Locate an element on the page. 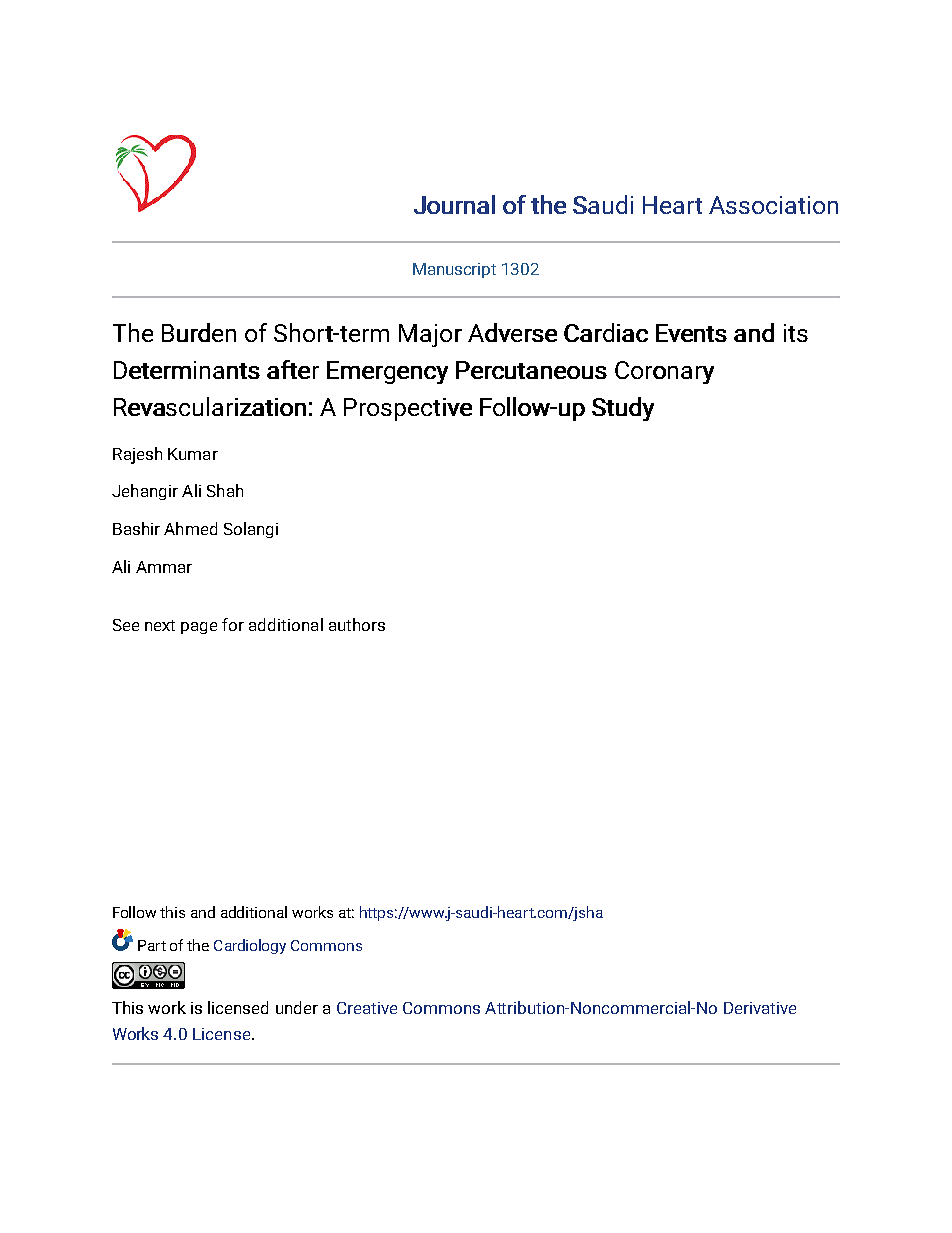 The image size is (952, 1233). authors is located at coordinates (357, 624).
